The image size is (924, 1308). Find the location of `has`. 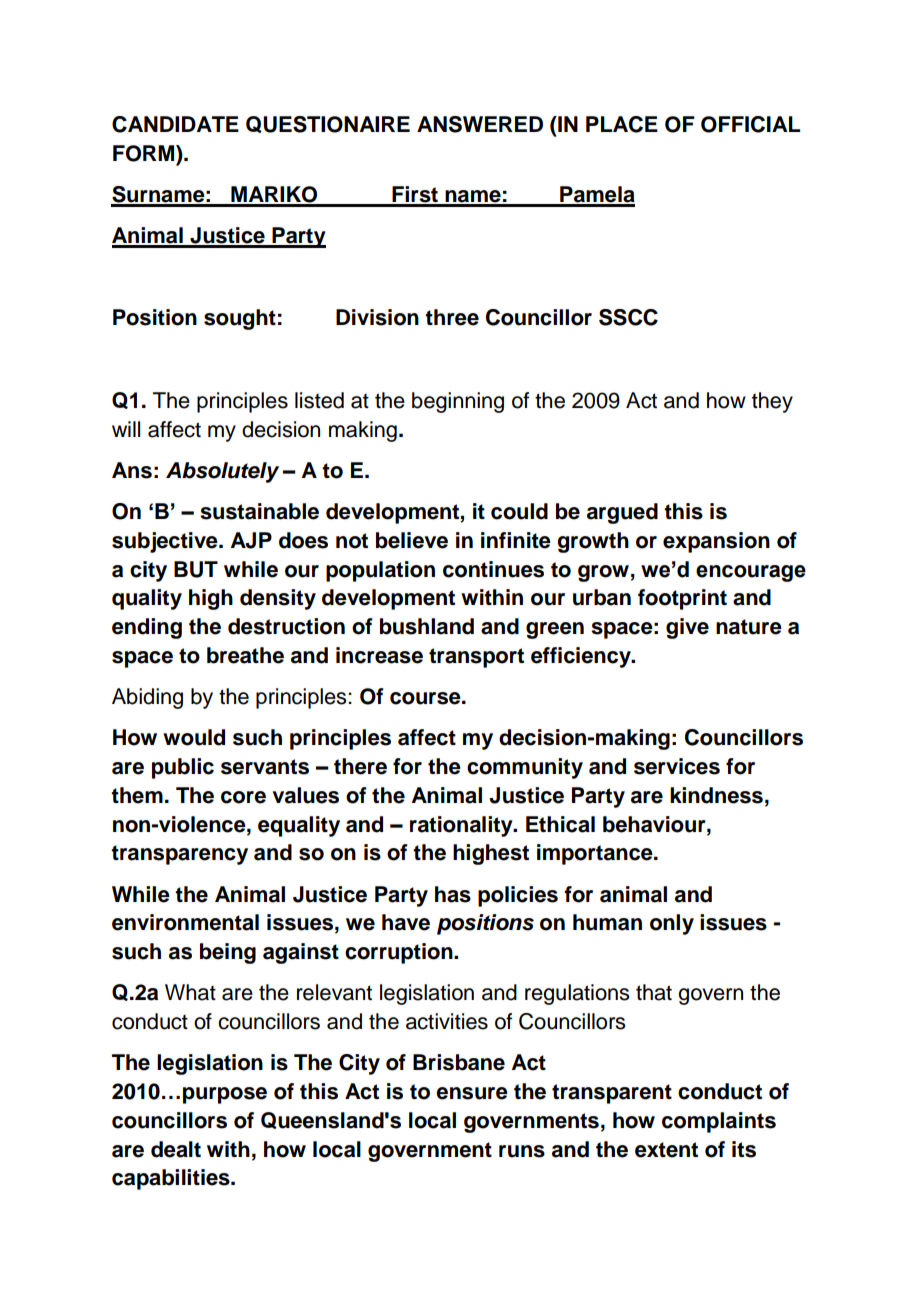

has is located at coordinates (453, 894).
